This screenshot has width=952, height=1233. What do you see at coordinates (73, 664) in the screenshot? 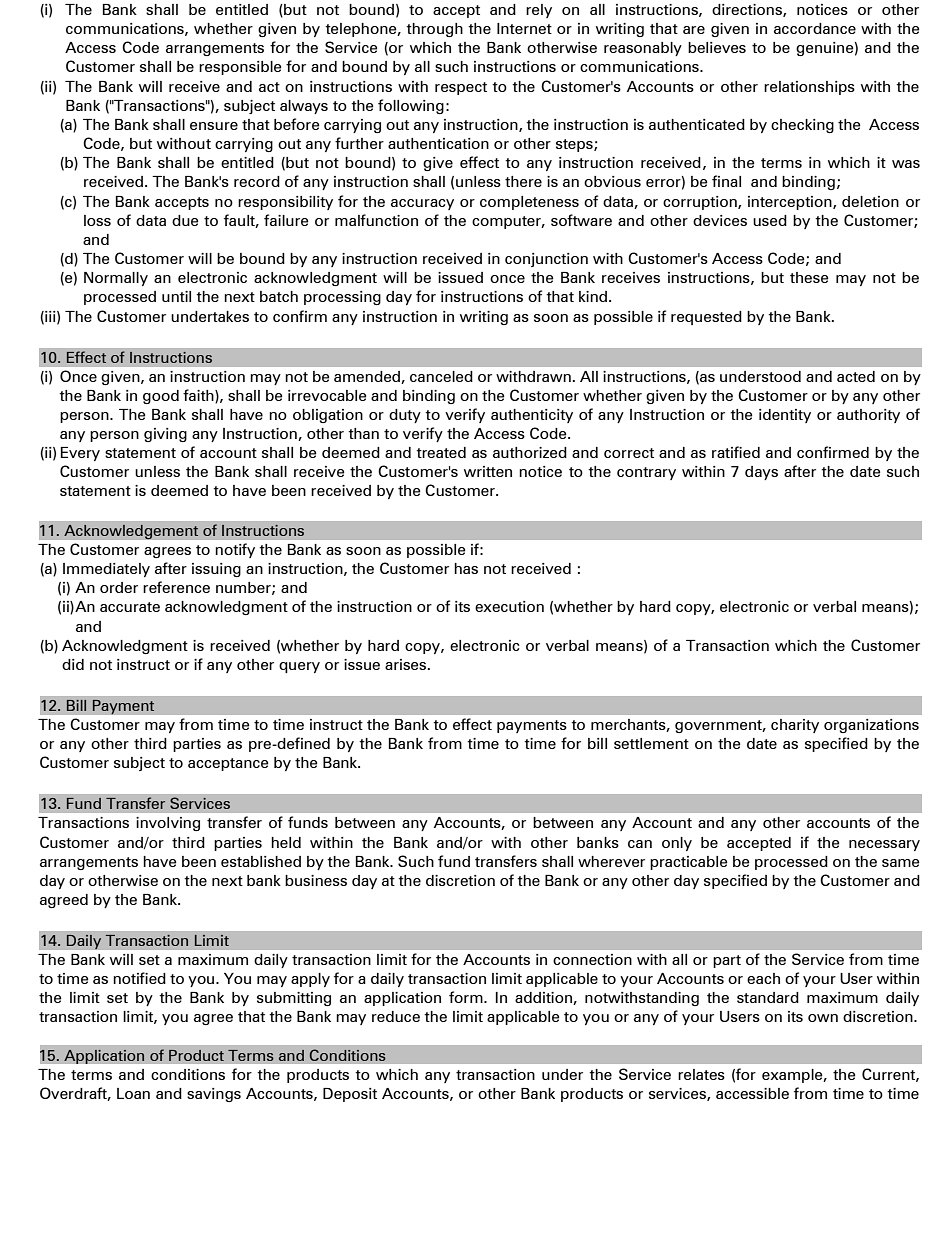
I see `did` at bounding box center [73, 664].
